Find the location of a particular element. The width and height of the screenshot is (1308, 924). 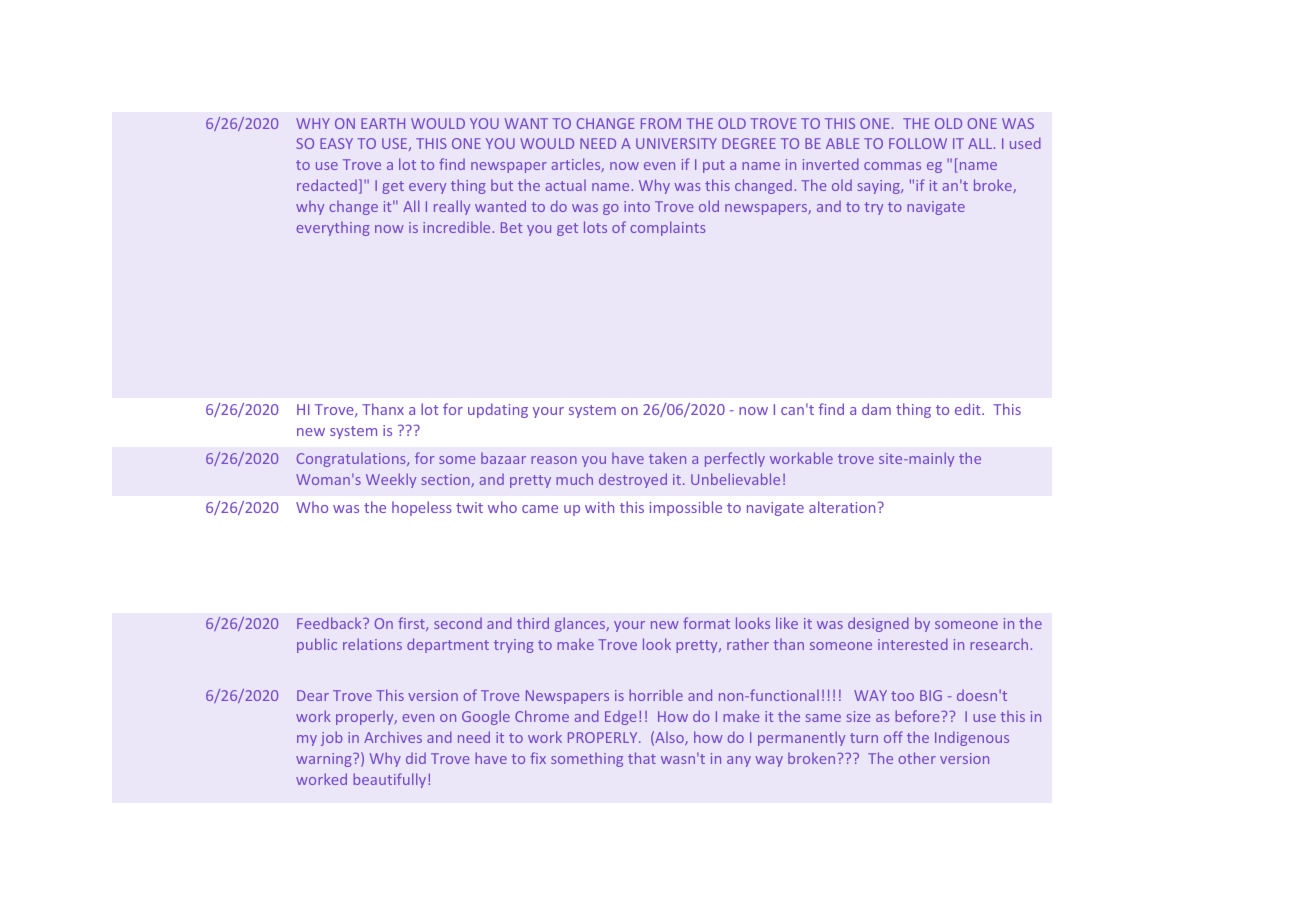

FOLLOW is located at coordinates (918, 143).
